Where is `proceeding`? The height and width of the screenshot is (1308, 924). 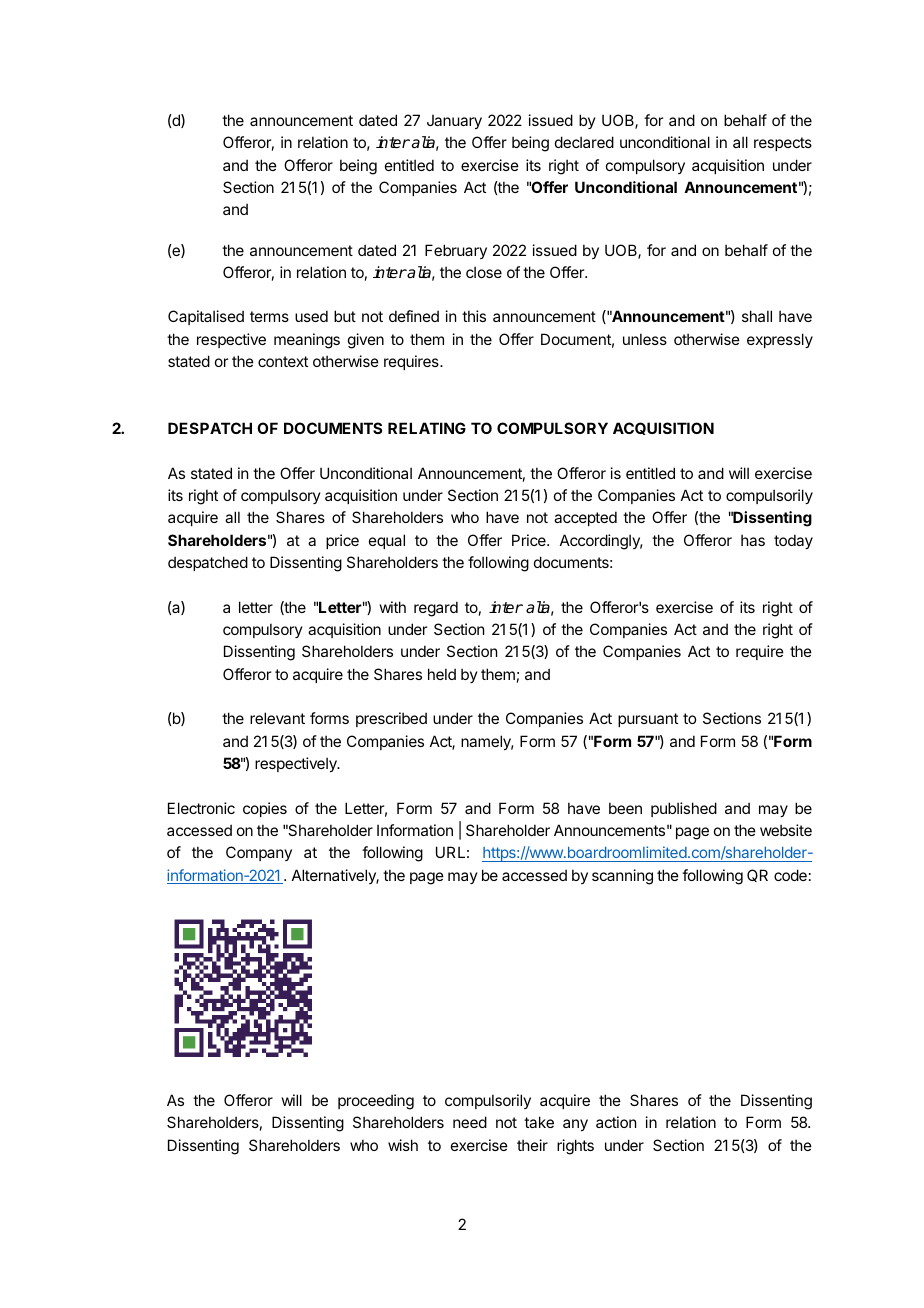 proceeding is located at coordinates (376, 1102).
